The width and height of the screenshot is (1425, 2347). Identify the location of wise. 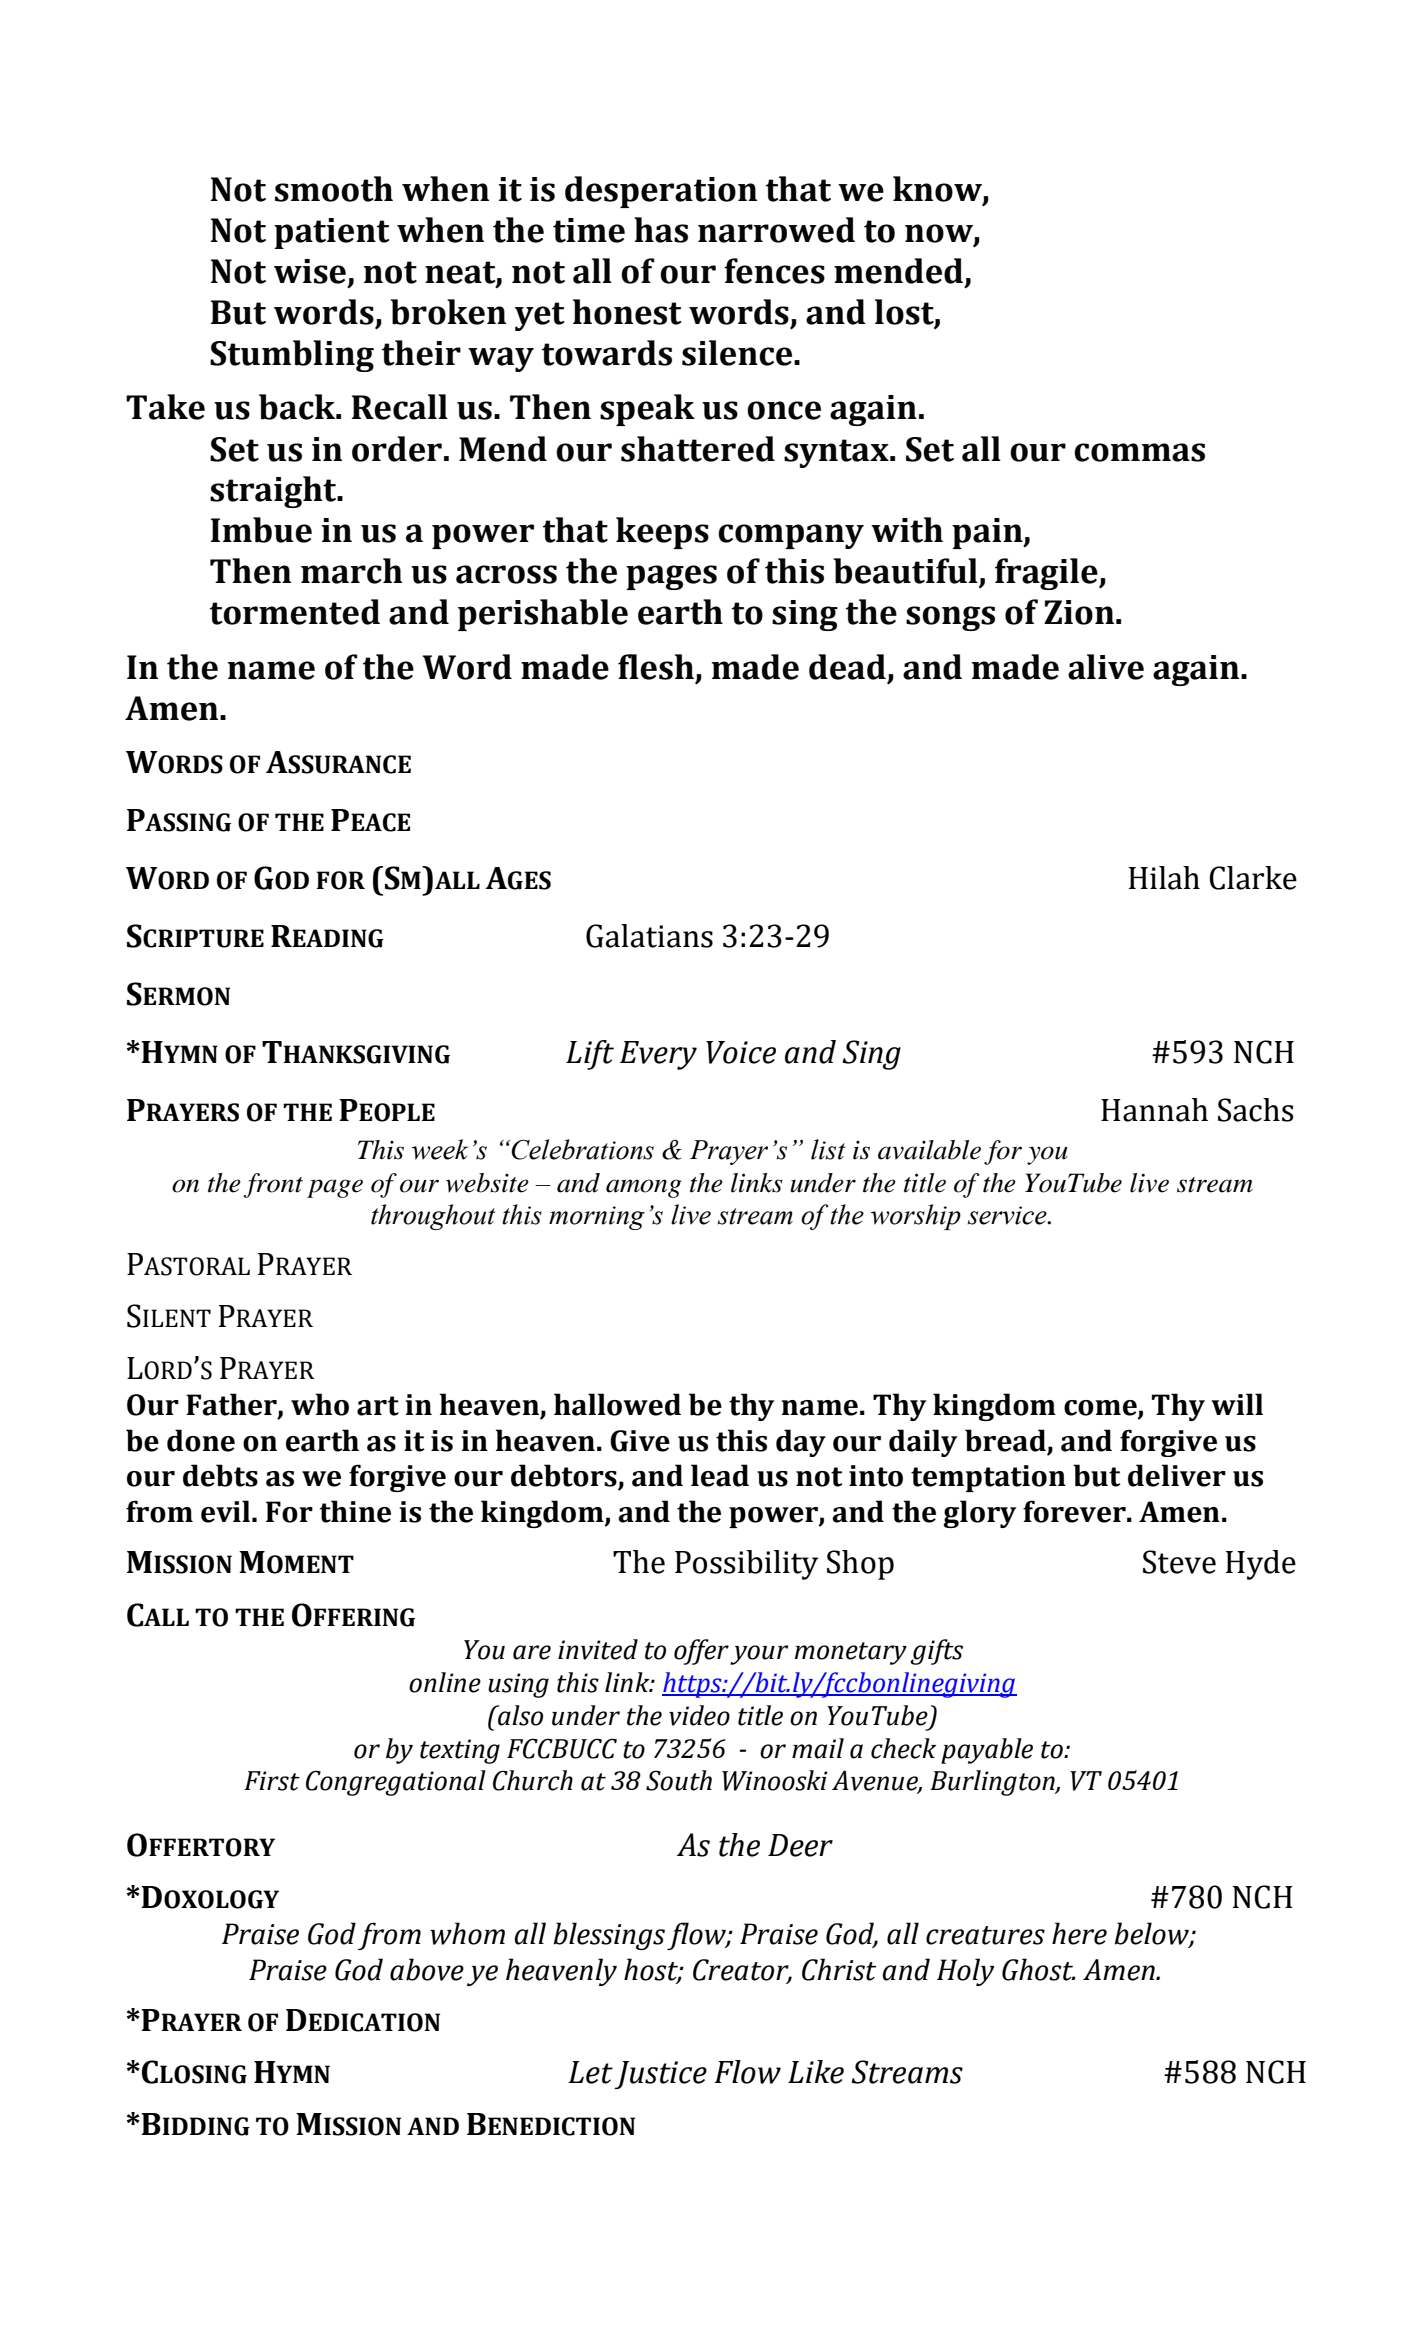
(310, 271).
